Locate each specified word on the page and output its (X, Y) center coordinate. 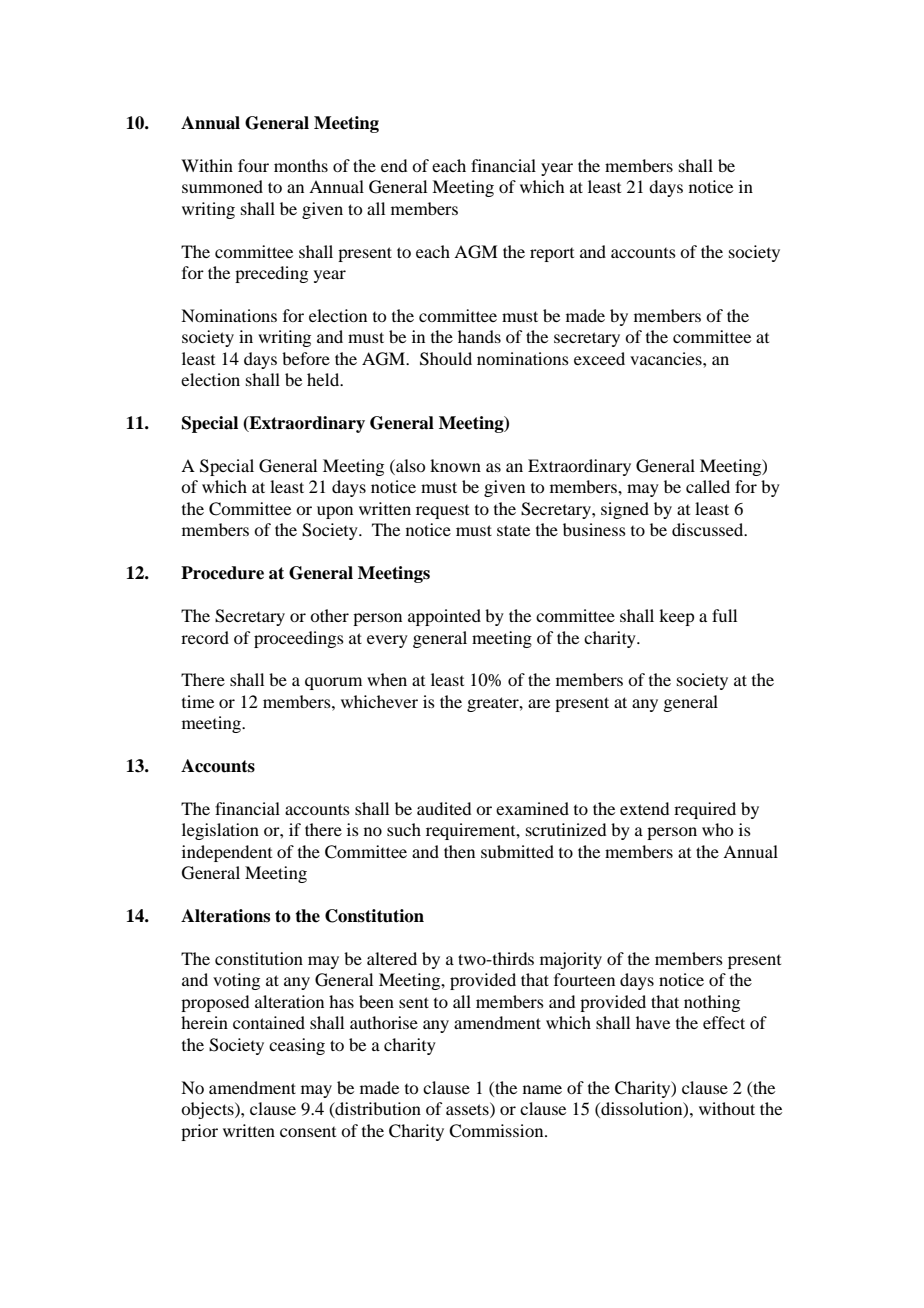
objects (208, 1110)
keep (676, 617)
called (708, 486)
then (459, 851)
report (552, 255)
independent (227, 853)
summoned (222, 186)
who (717, 829)
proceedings (299, 639)
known (455, 465)
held (324, 379)
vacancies (667, 358)
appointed (444, 617)
